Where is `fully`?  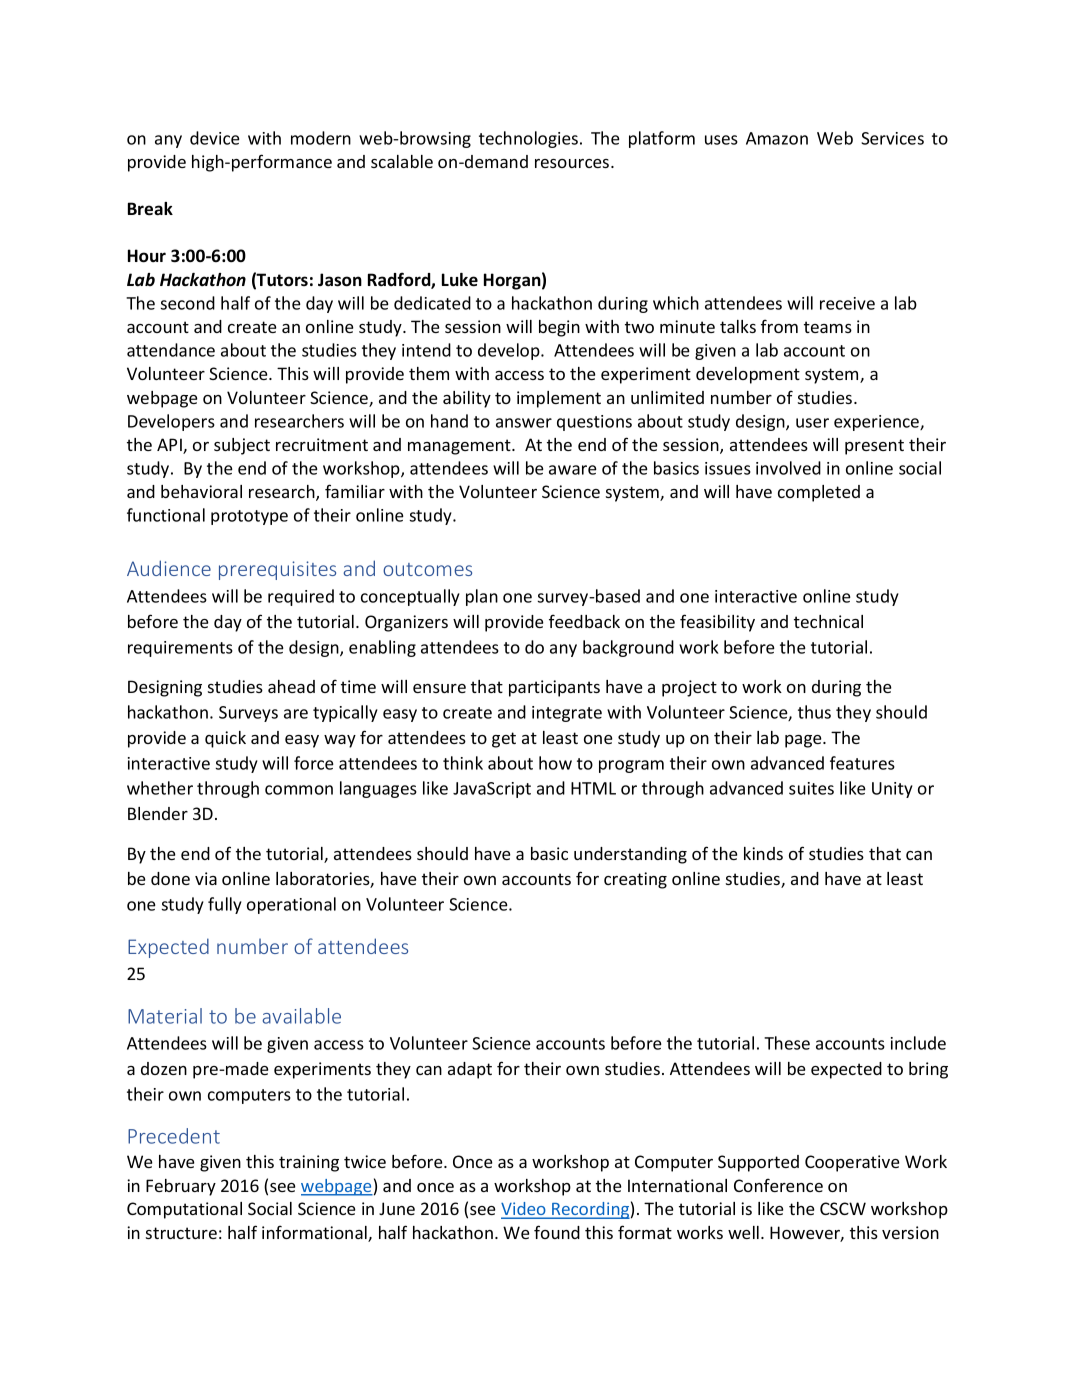
fully is located at coordinates (225, 905).
